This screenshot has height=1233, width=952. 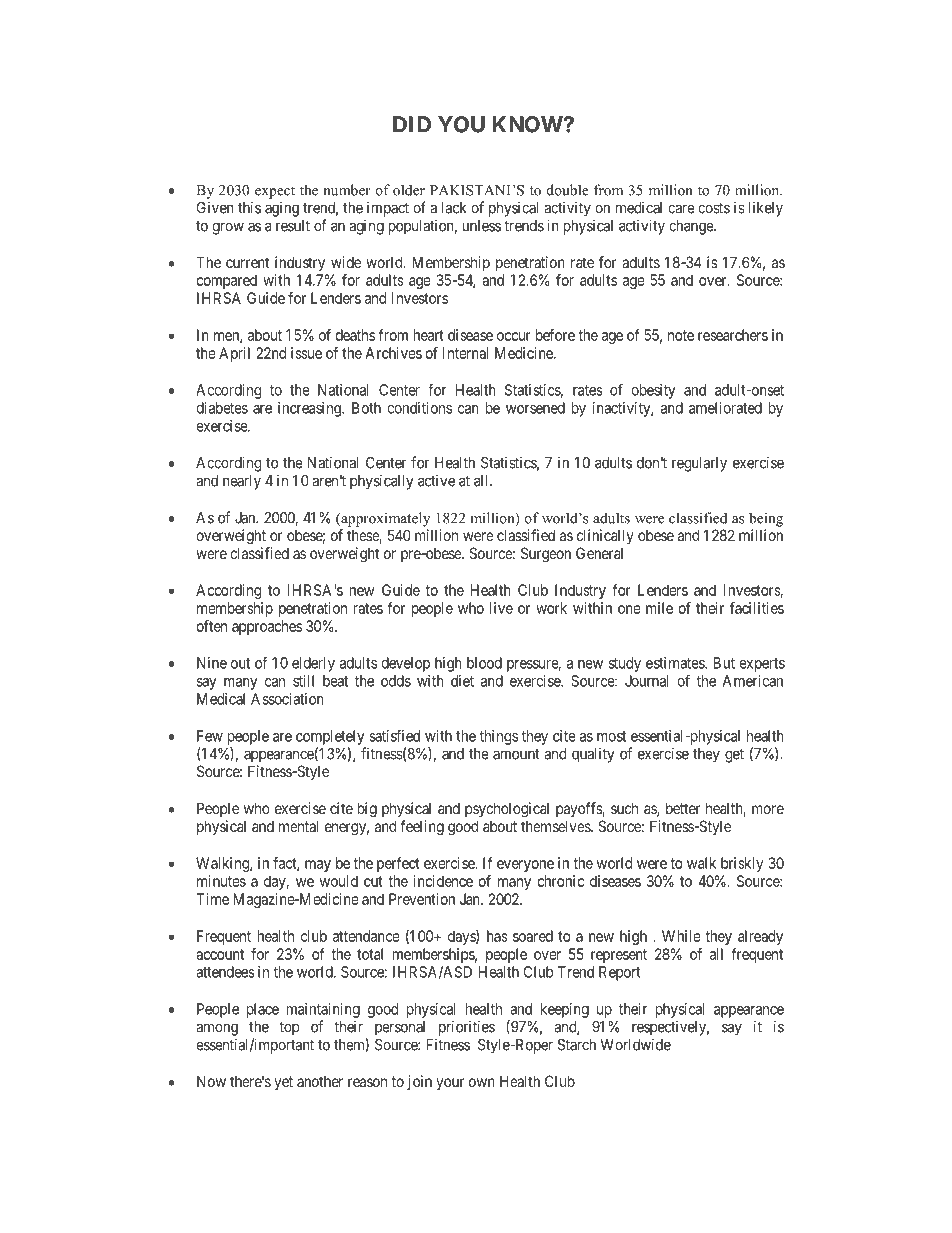 I want to click on mile, so click(x=659, y=608).
